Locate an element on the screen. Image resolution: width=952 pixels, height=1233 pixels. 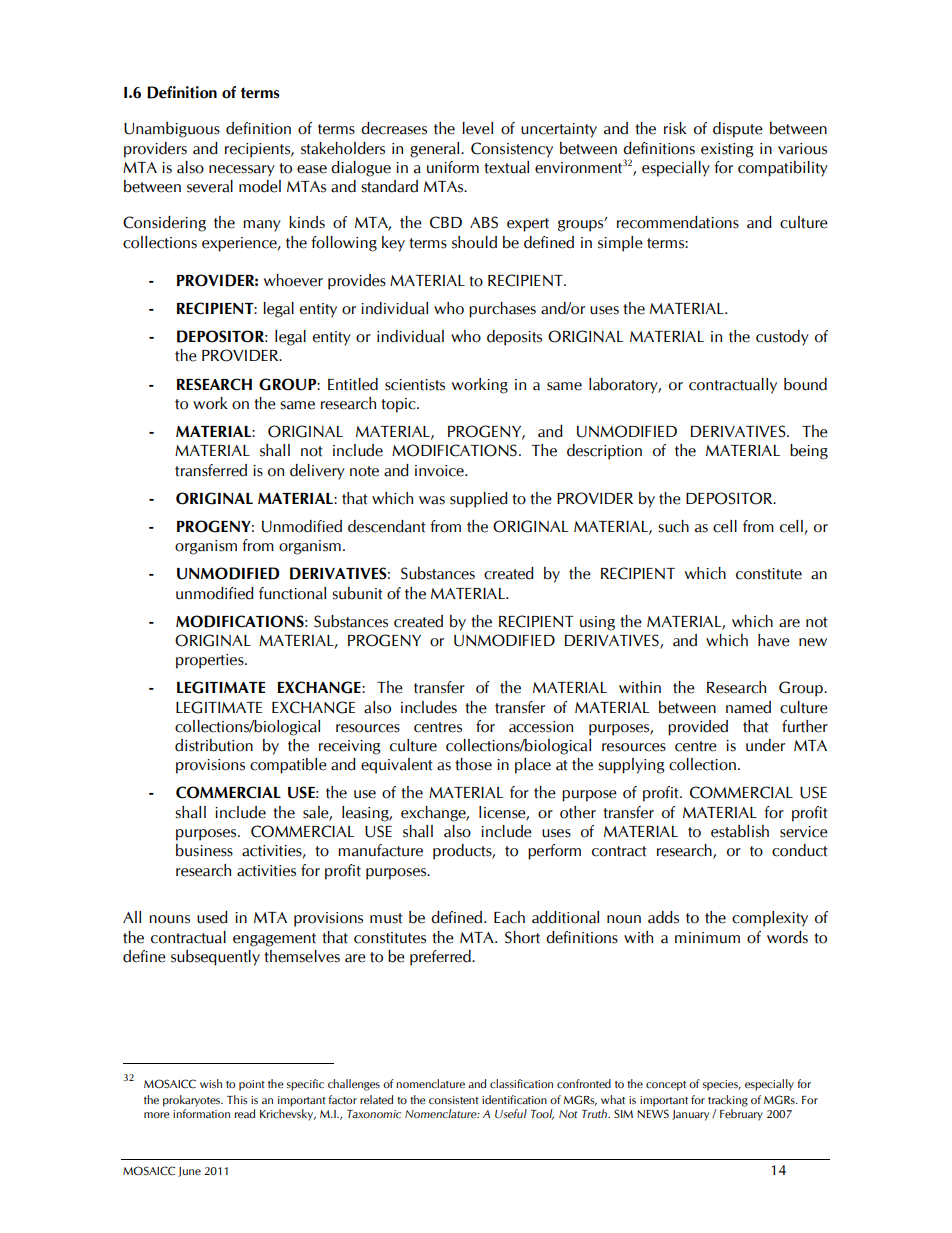
necessary is located at coordinates (242, 171).
